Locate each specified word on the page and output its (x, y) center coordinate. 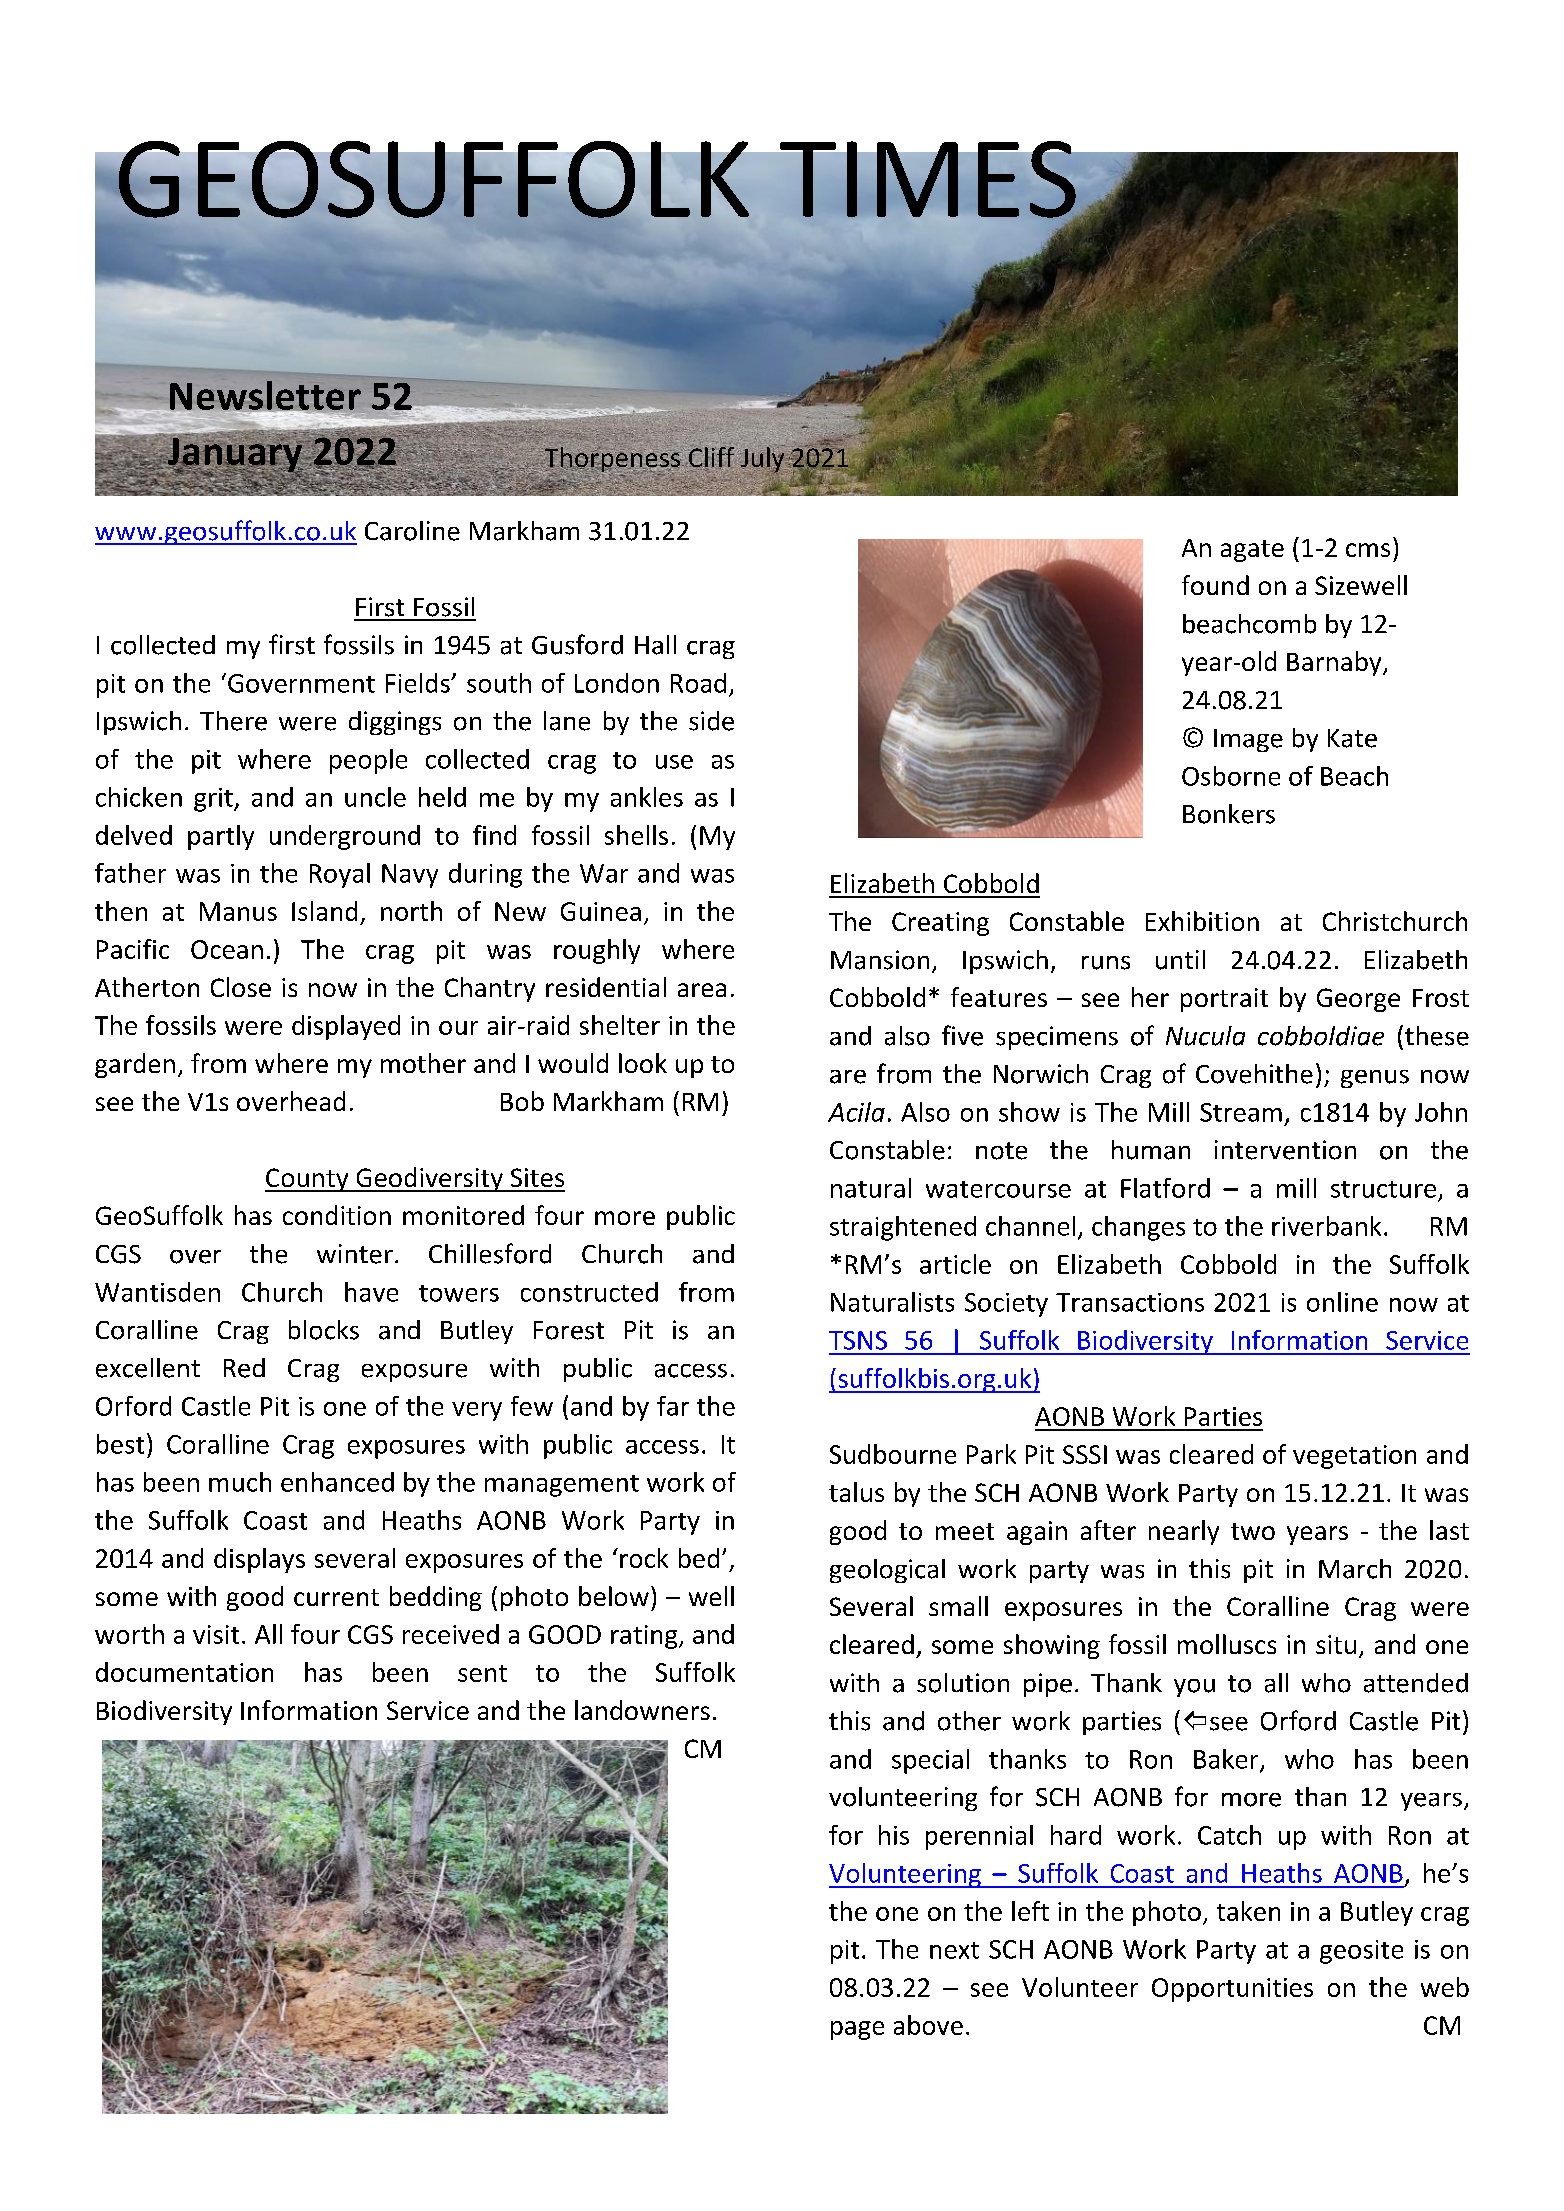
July (762, 460)
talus (856, 1492)
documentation (184, 1672)
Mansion (880, 960)
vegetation (1354, 1457)
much (240, 1482)
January (234, 455)
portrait (1224, 1000)
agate (1252, 551)
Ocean (227, 949)
